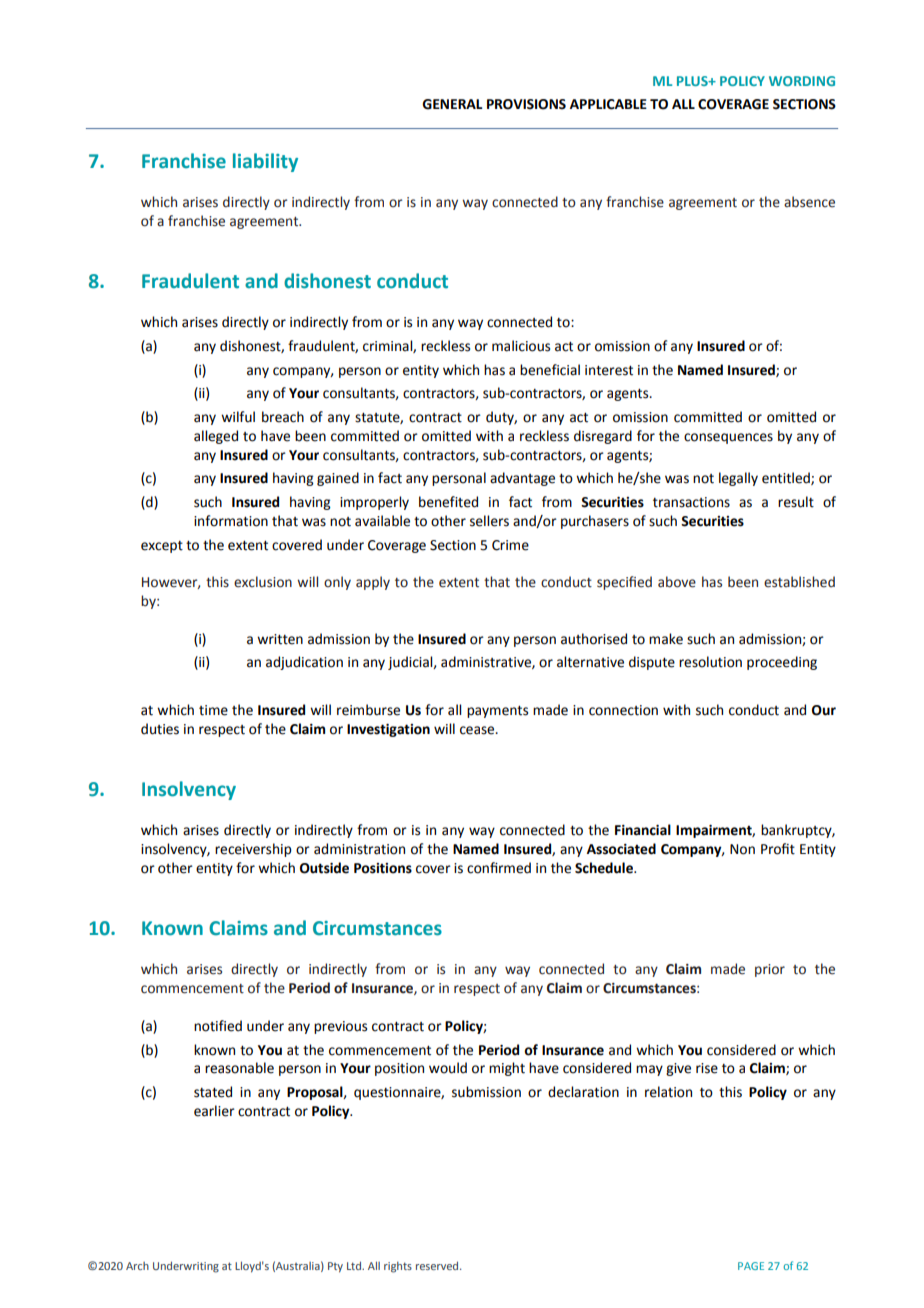 This page has height=1308, width=924. What do you see at coordinates (751, 1266) in the page?
I see `PAGE` at bounding box center [751, 1266].
